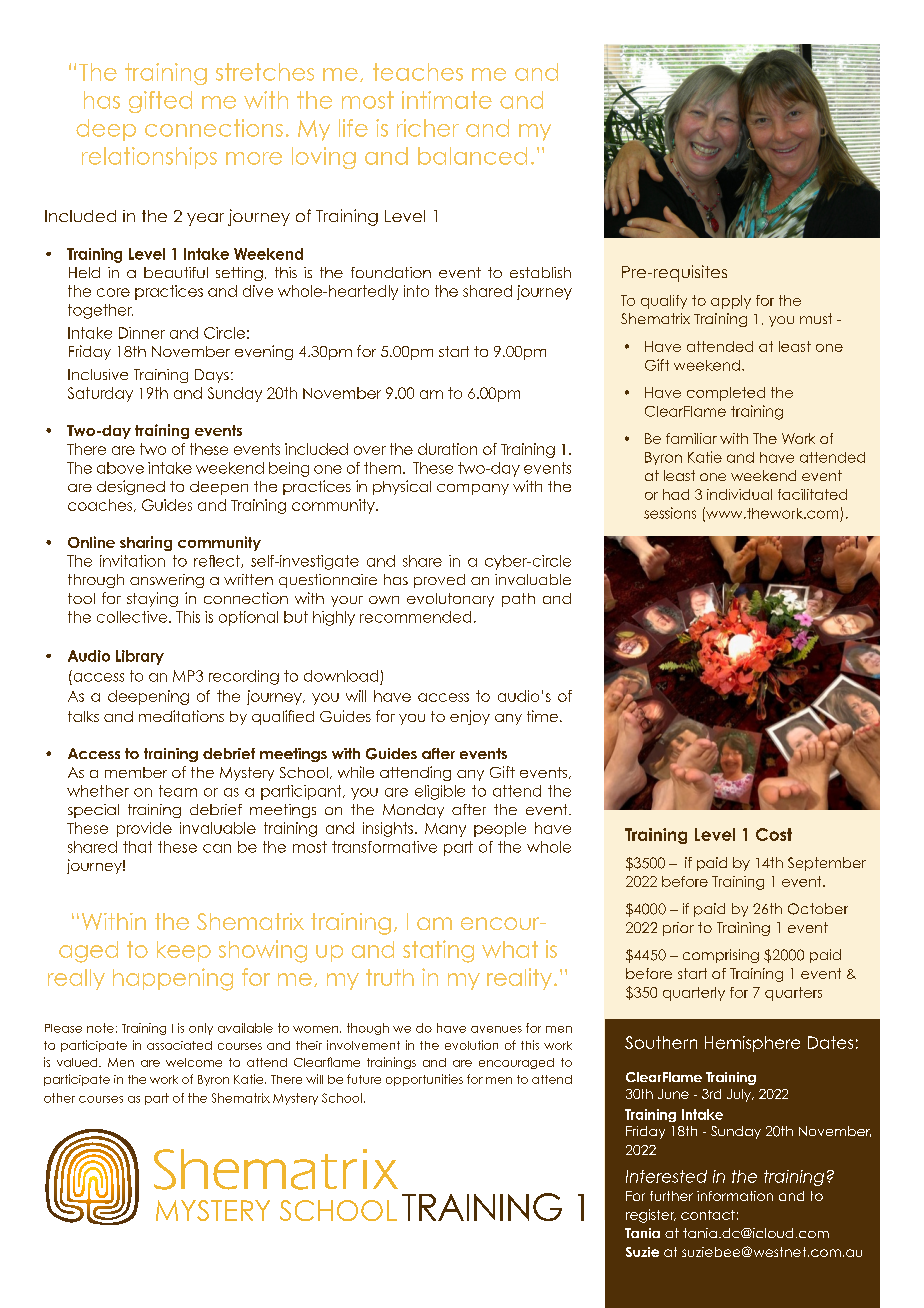 Image resolution: width=924 pixels, height=1308 pixels. Describe the element at coordinates (445, 830) in the screenshot. I see `Many` at that location.
